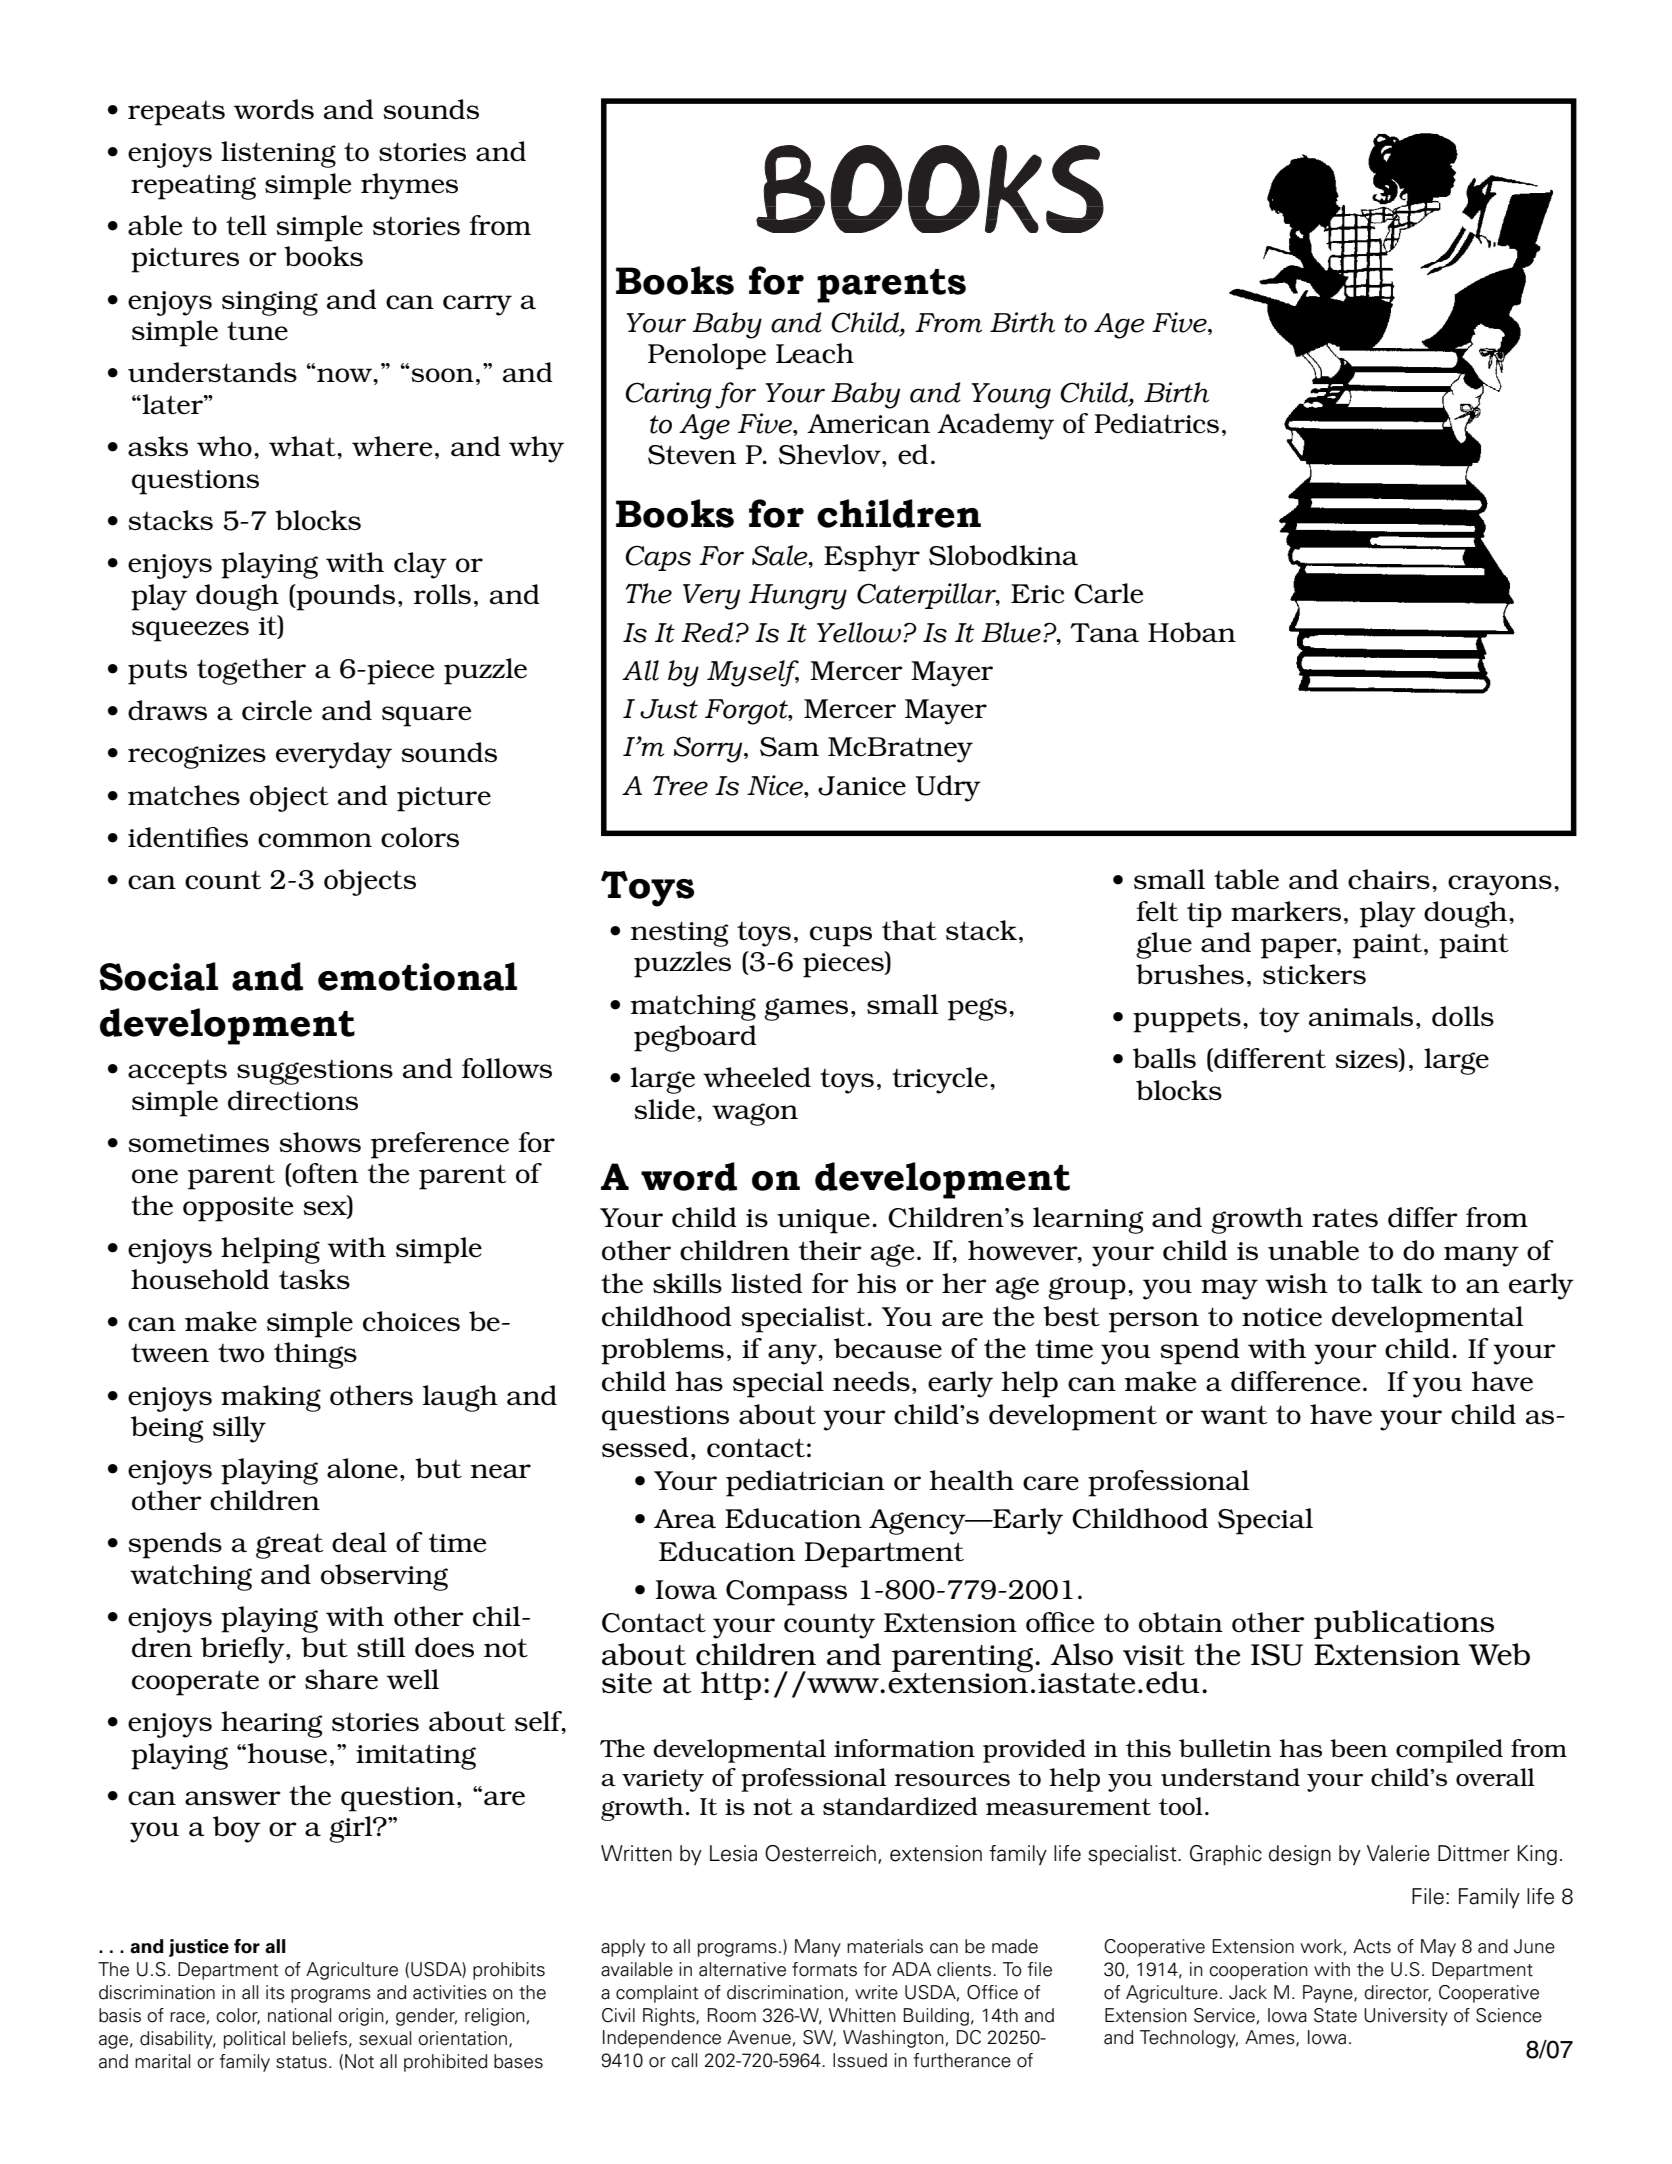 The image size is (1672, 2164). What do you see at coordinates (1404, 1624) in the document?
I see `publications` at bounding box center [1404, 1624].
